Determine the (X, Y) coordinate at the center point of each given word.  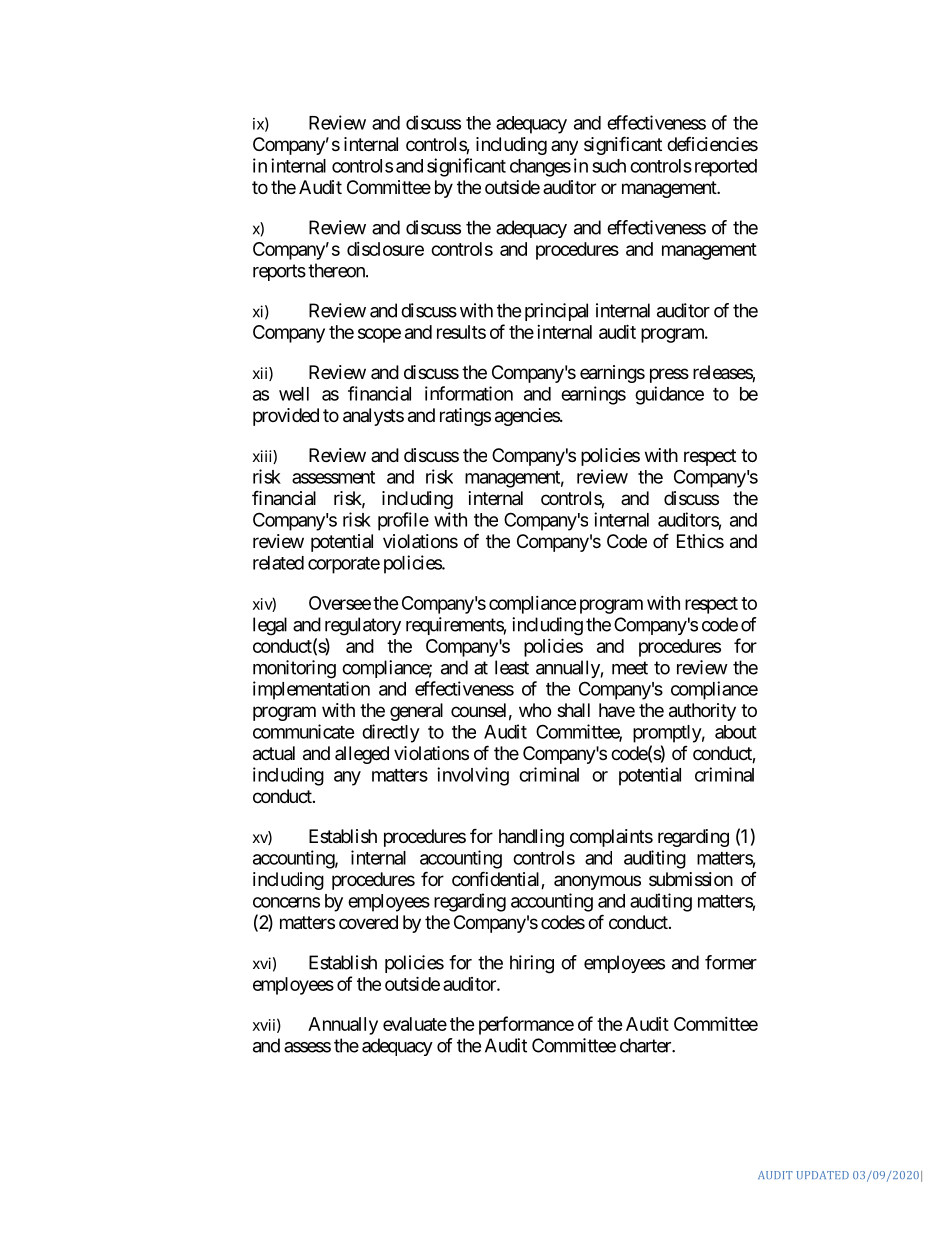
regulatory (363, 626)
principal (556, 312)
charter (646, 1045)
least (512, 667)
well (294, 394)
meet (630, 668)
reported (724, 168)
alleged (362, 755)
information (469, 393)
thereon (337, 270)
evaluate (415, 1024)
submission (691, 879)
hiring (532, 964)
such (609, 166)
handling (531, 838)
